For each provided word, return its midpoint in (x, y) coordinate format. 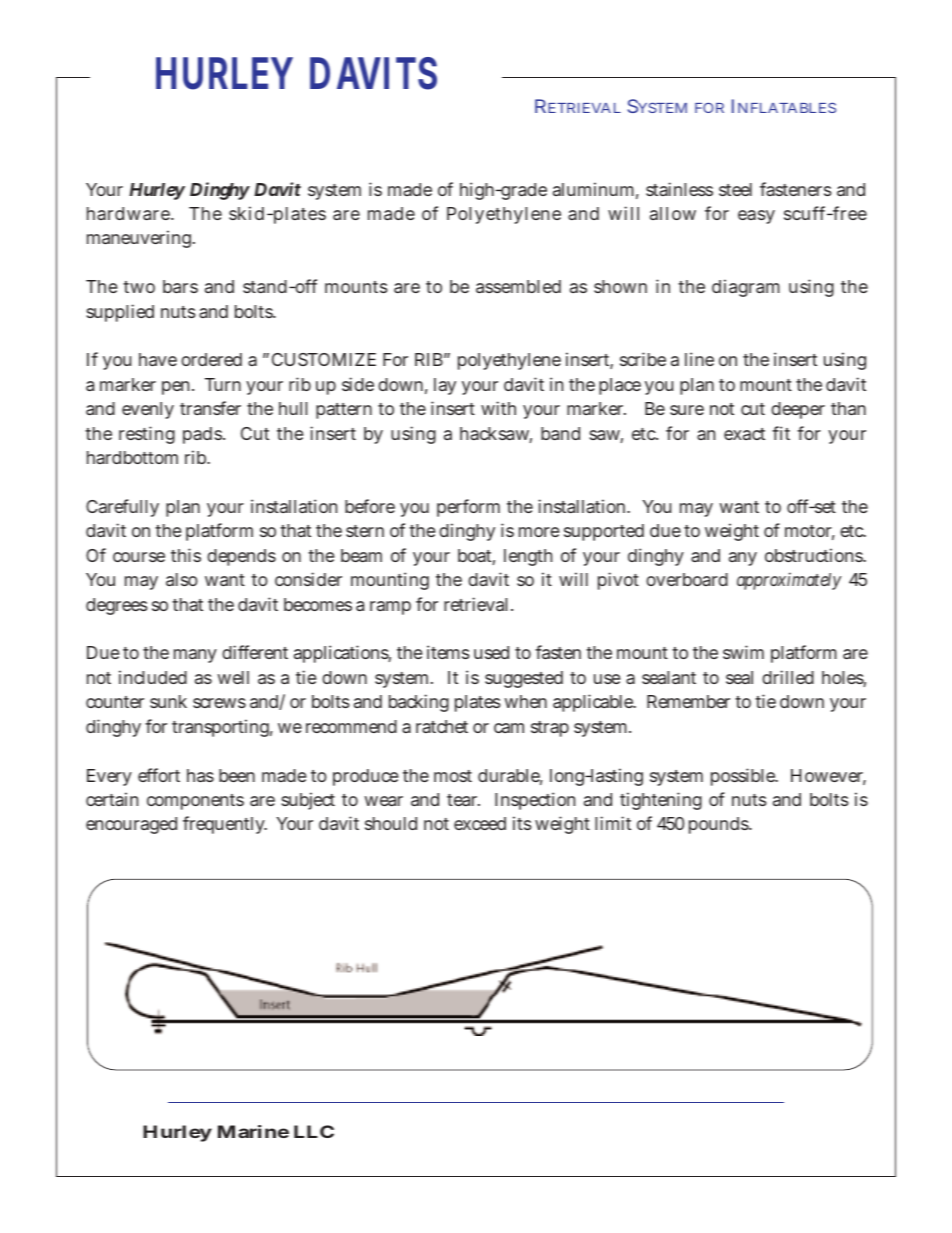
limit (613, 823)
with (498, 408)
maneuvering (140, 239)
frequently (225, 825)
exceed (480, 823)
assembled (518, 286)
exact (744, 434)
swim (743, 652)
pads (203, 435)
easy (756, 217)
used (491, 652)
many (195, 656)
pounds (720, 825)
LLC (314, 1131)
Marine (253, 1131)
